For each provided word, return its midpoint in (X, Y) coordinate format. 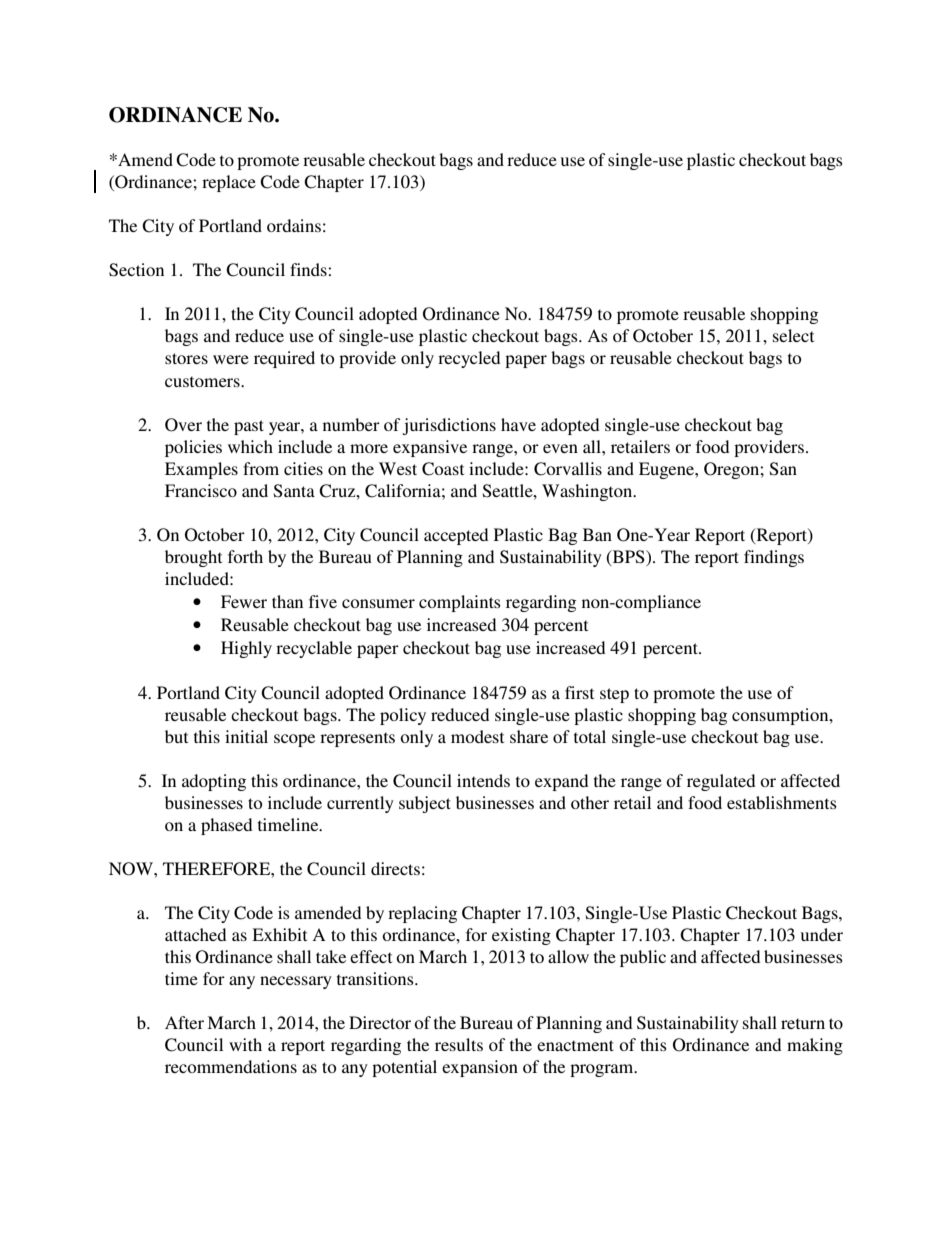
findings (774, 558)
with (245, 1044)
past (249, 427)
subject (425, 804)
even (560, 448)
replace (229, 183)
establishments (782, 802)
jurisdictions (449, 426)
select (793, 335)
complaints (460, 603)
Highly (246, 649)
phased (226, 826)
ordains (294, 225)
